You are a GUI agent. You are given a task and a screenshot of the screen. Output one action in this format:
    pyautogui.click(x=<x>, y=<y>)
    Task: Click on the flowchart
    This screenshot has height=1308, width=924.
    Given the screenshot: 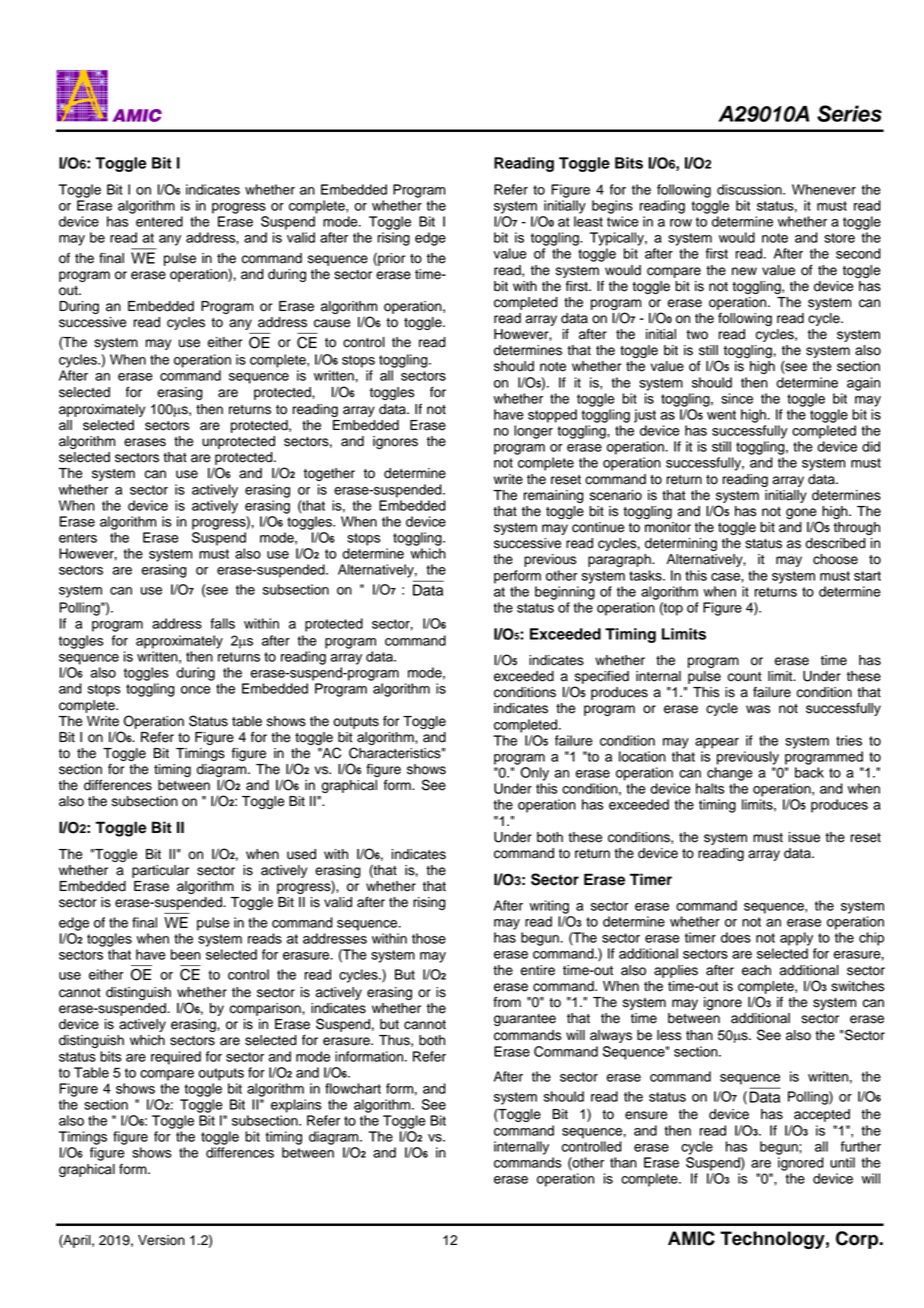 What is the action you would take?
    pyautogui.click(x=353, y=1088)
